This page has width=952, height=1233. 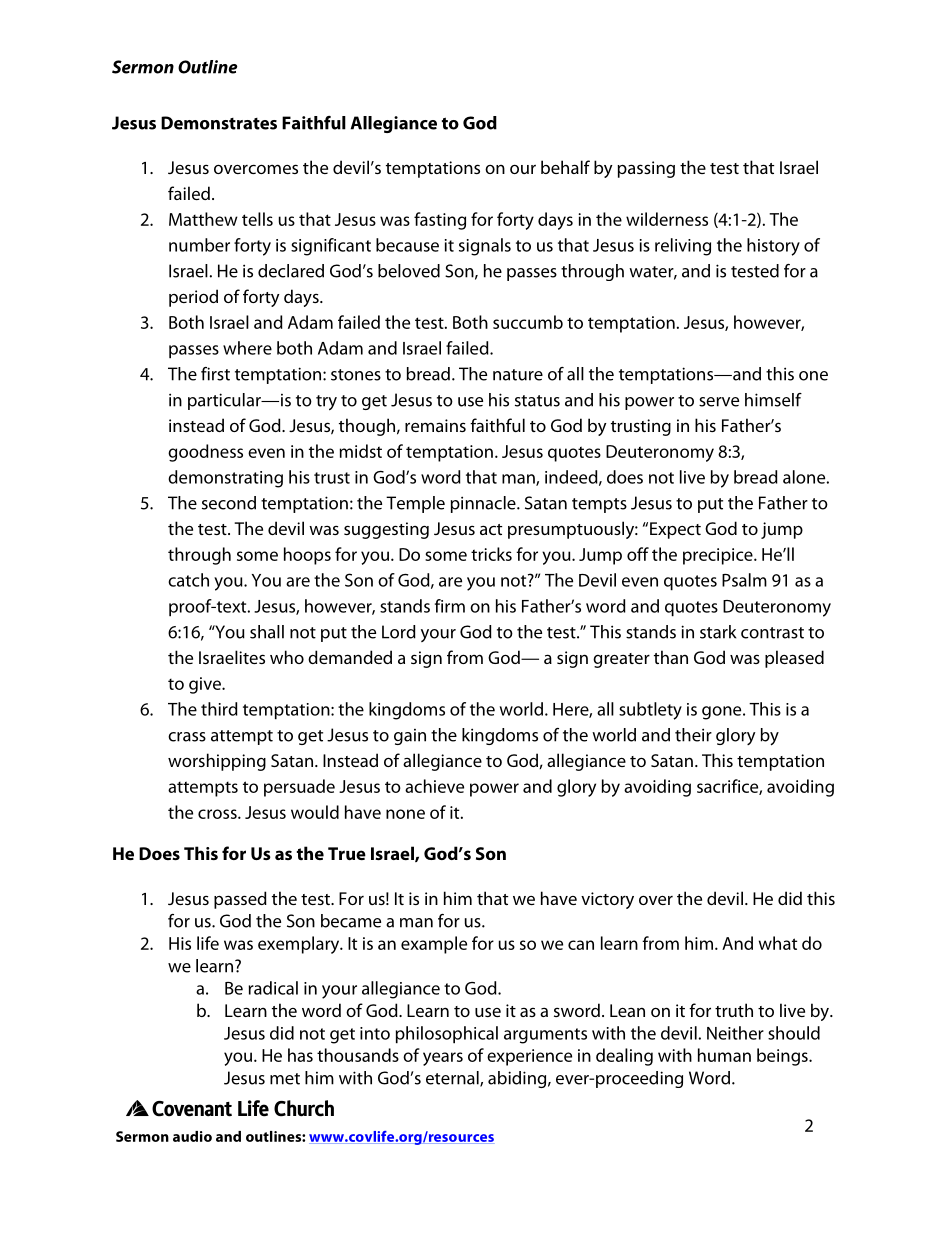 I want to click on first, so click(x=215, y=374).
